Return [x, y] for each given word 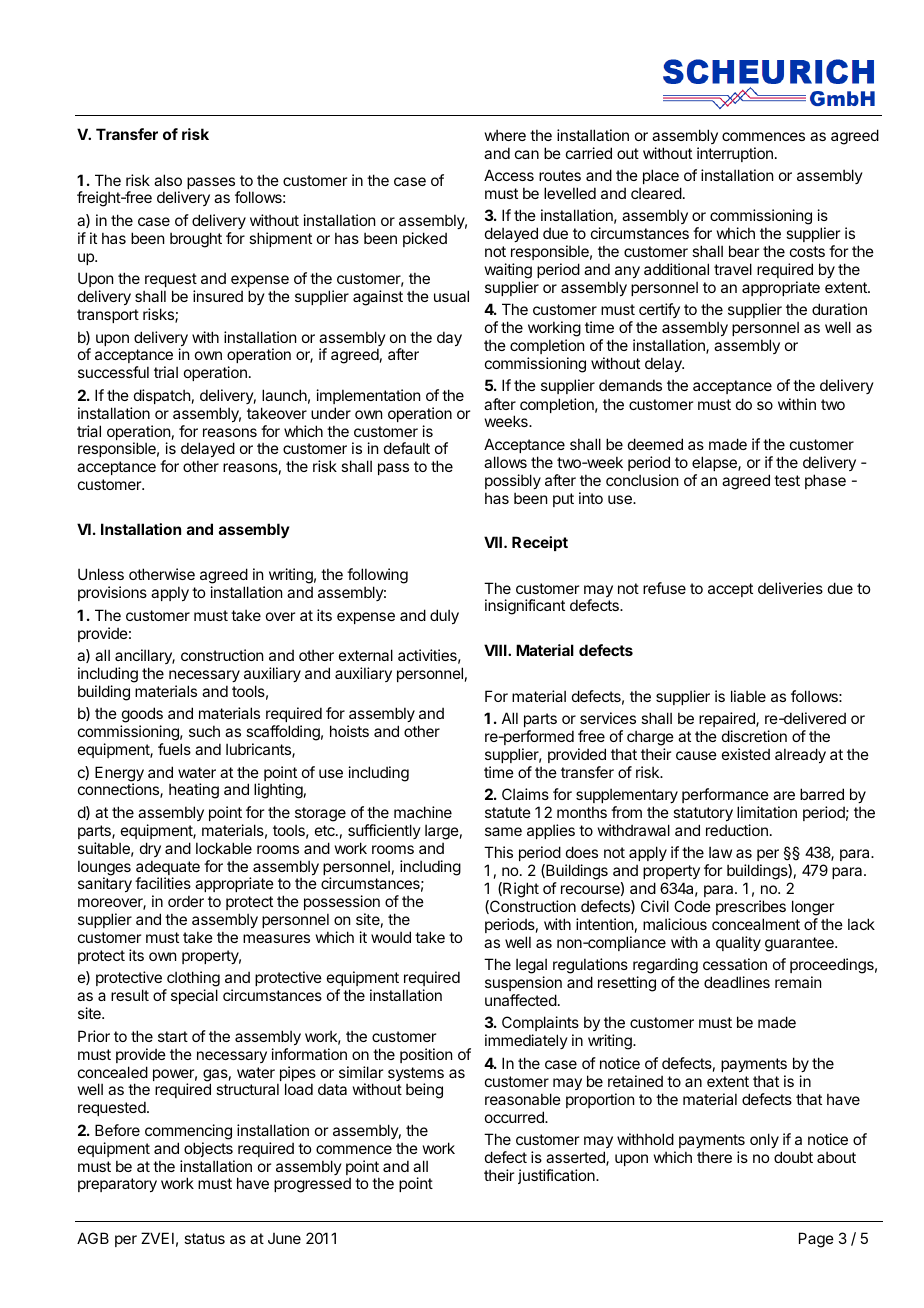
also [168, 180]
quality [738, 943]
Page [816, 1240]
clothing [192, 980]
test [787, 480]
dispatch [162, 396]
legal [531, 967]
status [204, 1238]
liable [748, 696]
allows [505, 462]
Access [509, 175]
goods [142, 716]
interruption [735, 154]
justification [557, 1176]
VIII [496, 650]
